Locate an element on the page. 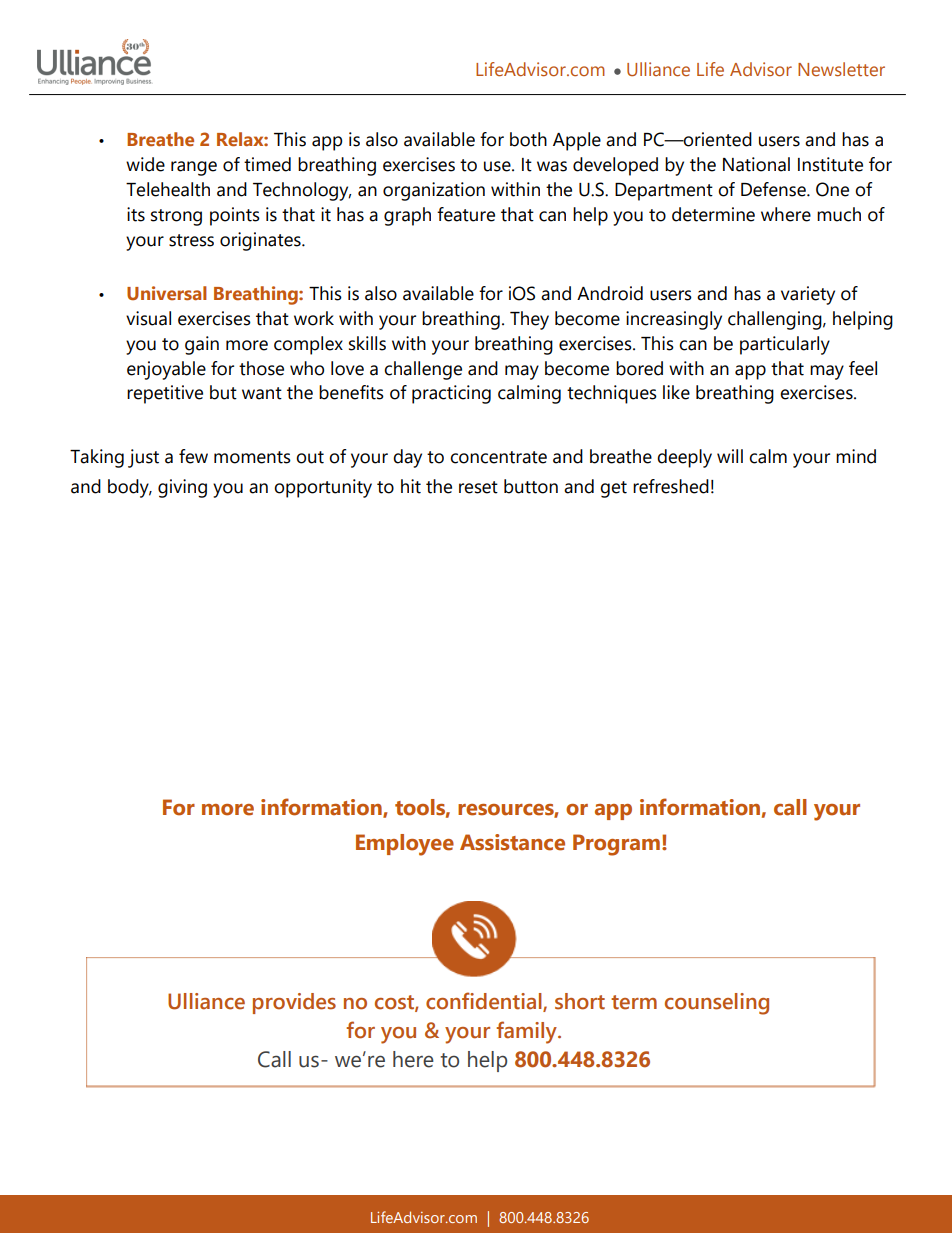 Image resolution: width=952 pixels, height=1233 pixels. Program is located at coordinates (616, 845).
